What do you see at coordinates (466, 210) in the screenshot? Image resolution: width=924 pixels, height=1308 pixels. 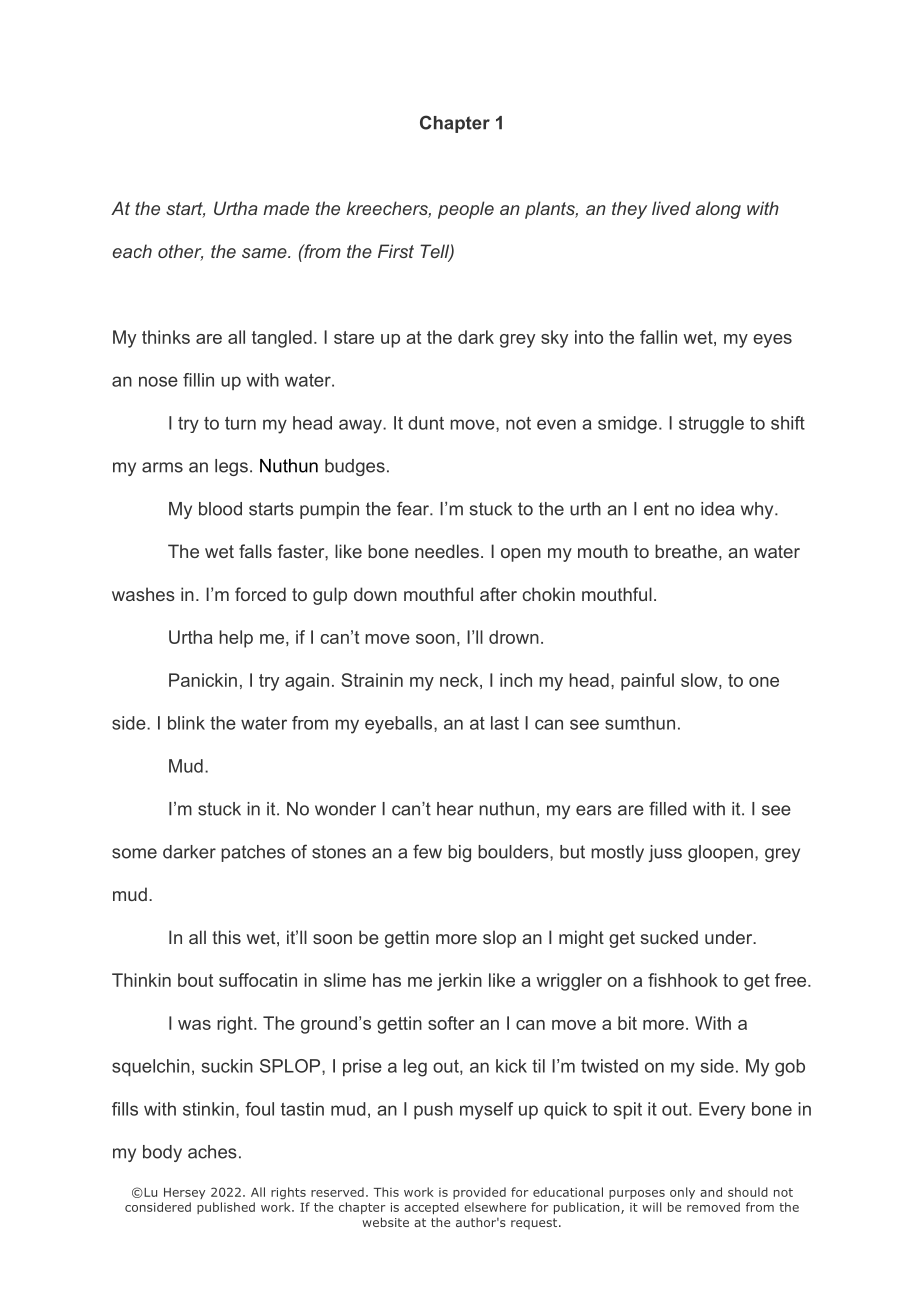 I see `people` at bounding box center [466, 210].
